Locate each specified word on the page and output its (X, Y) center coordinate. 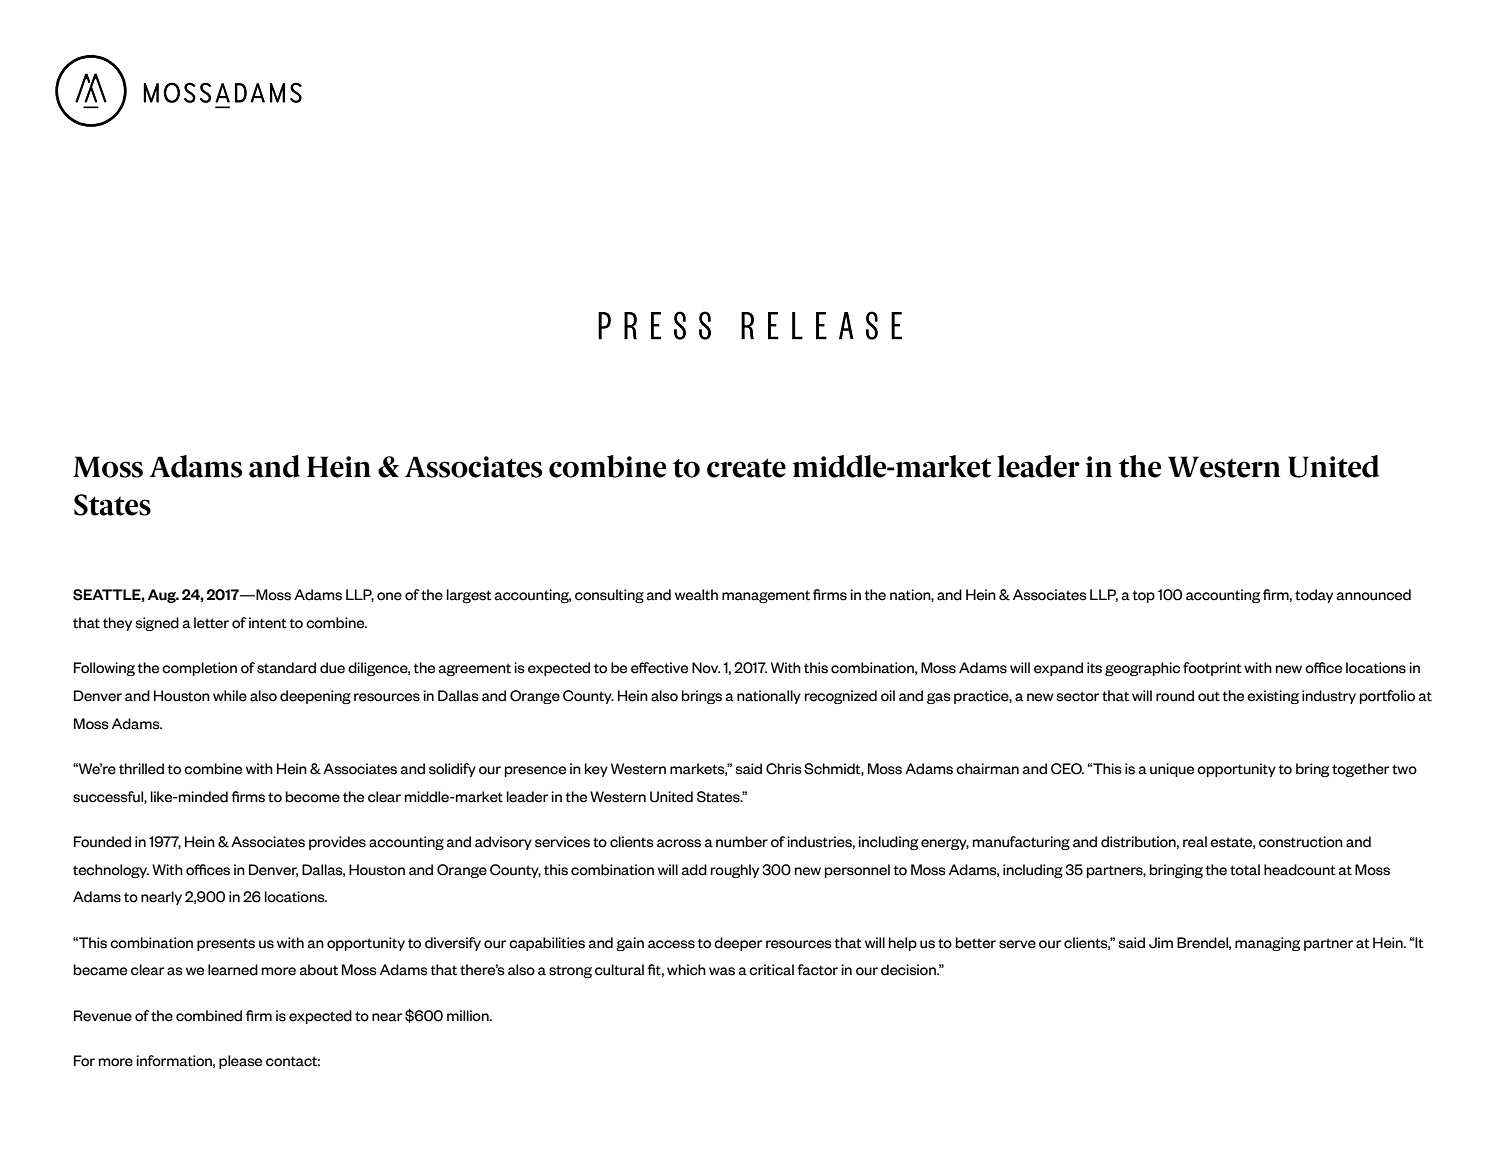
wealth (696, 595)
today (1314, 596)
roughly (735, 871)
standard (286, 668)
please (240, 1062)
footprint (1212, 669)
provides (337, 843)
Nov (706, 668)
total (1245, 870)
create (746, 468)
